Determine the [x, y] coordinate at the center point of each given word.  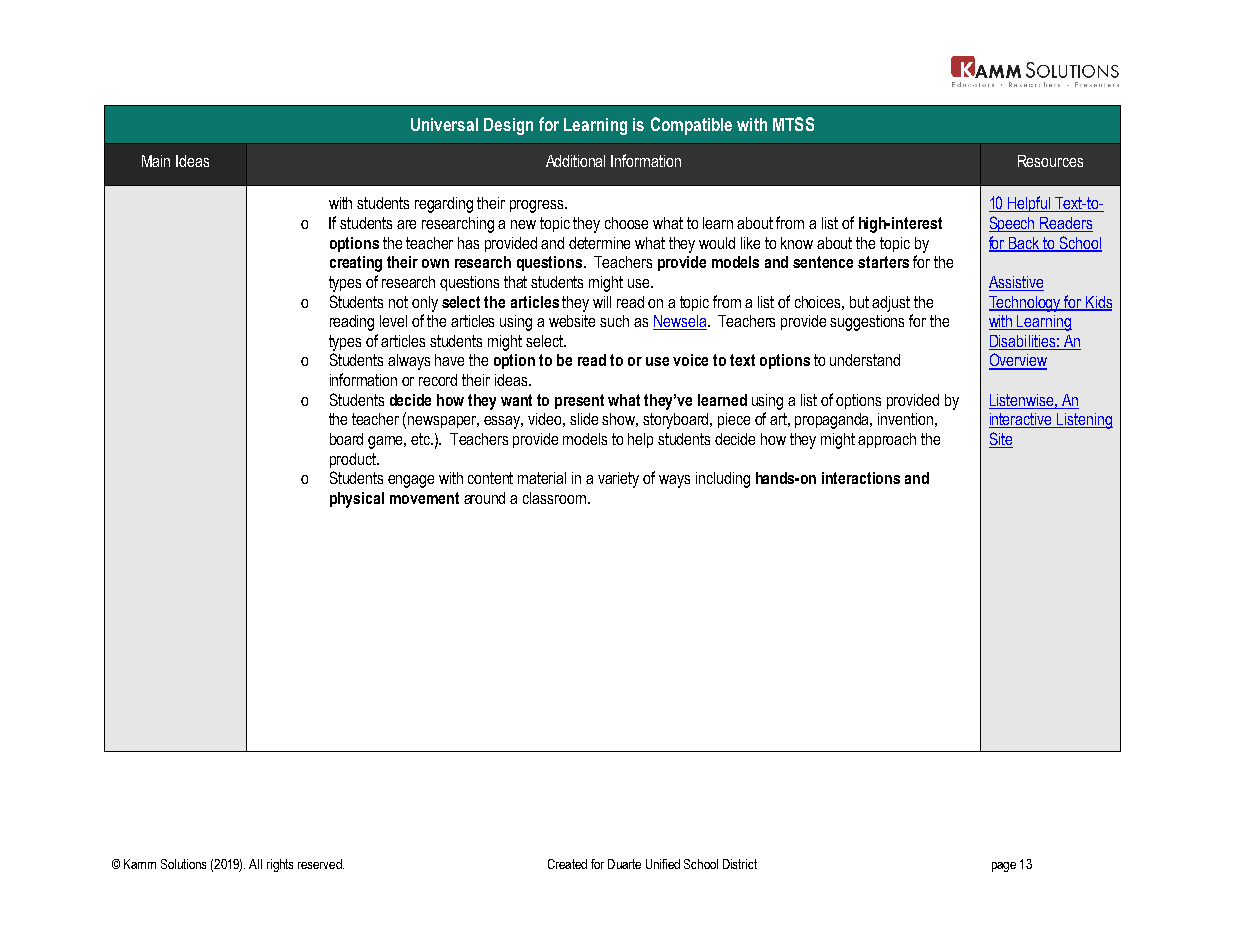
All [255, 864]
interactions [861, 478]
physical [357, 500]
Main [156, 161]
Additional [575, 161]
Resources [1050, 161]
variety [618, 480]
